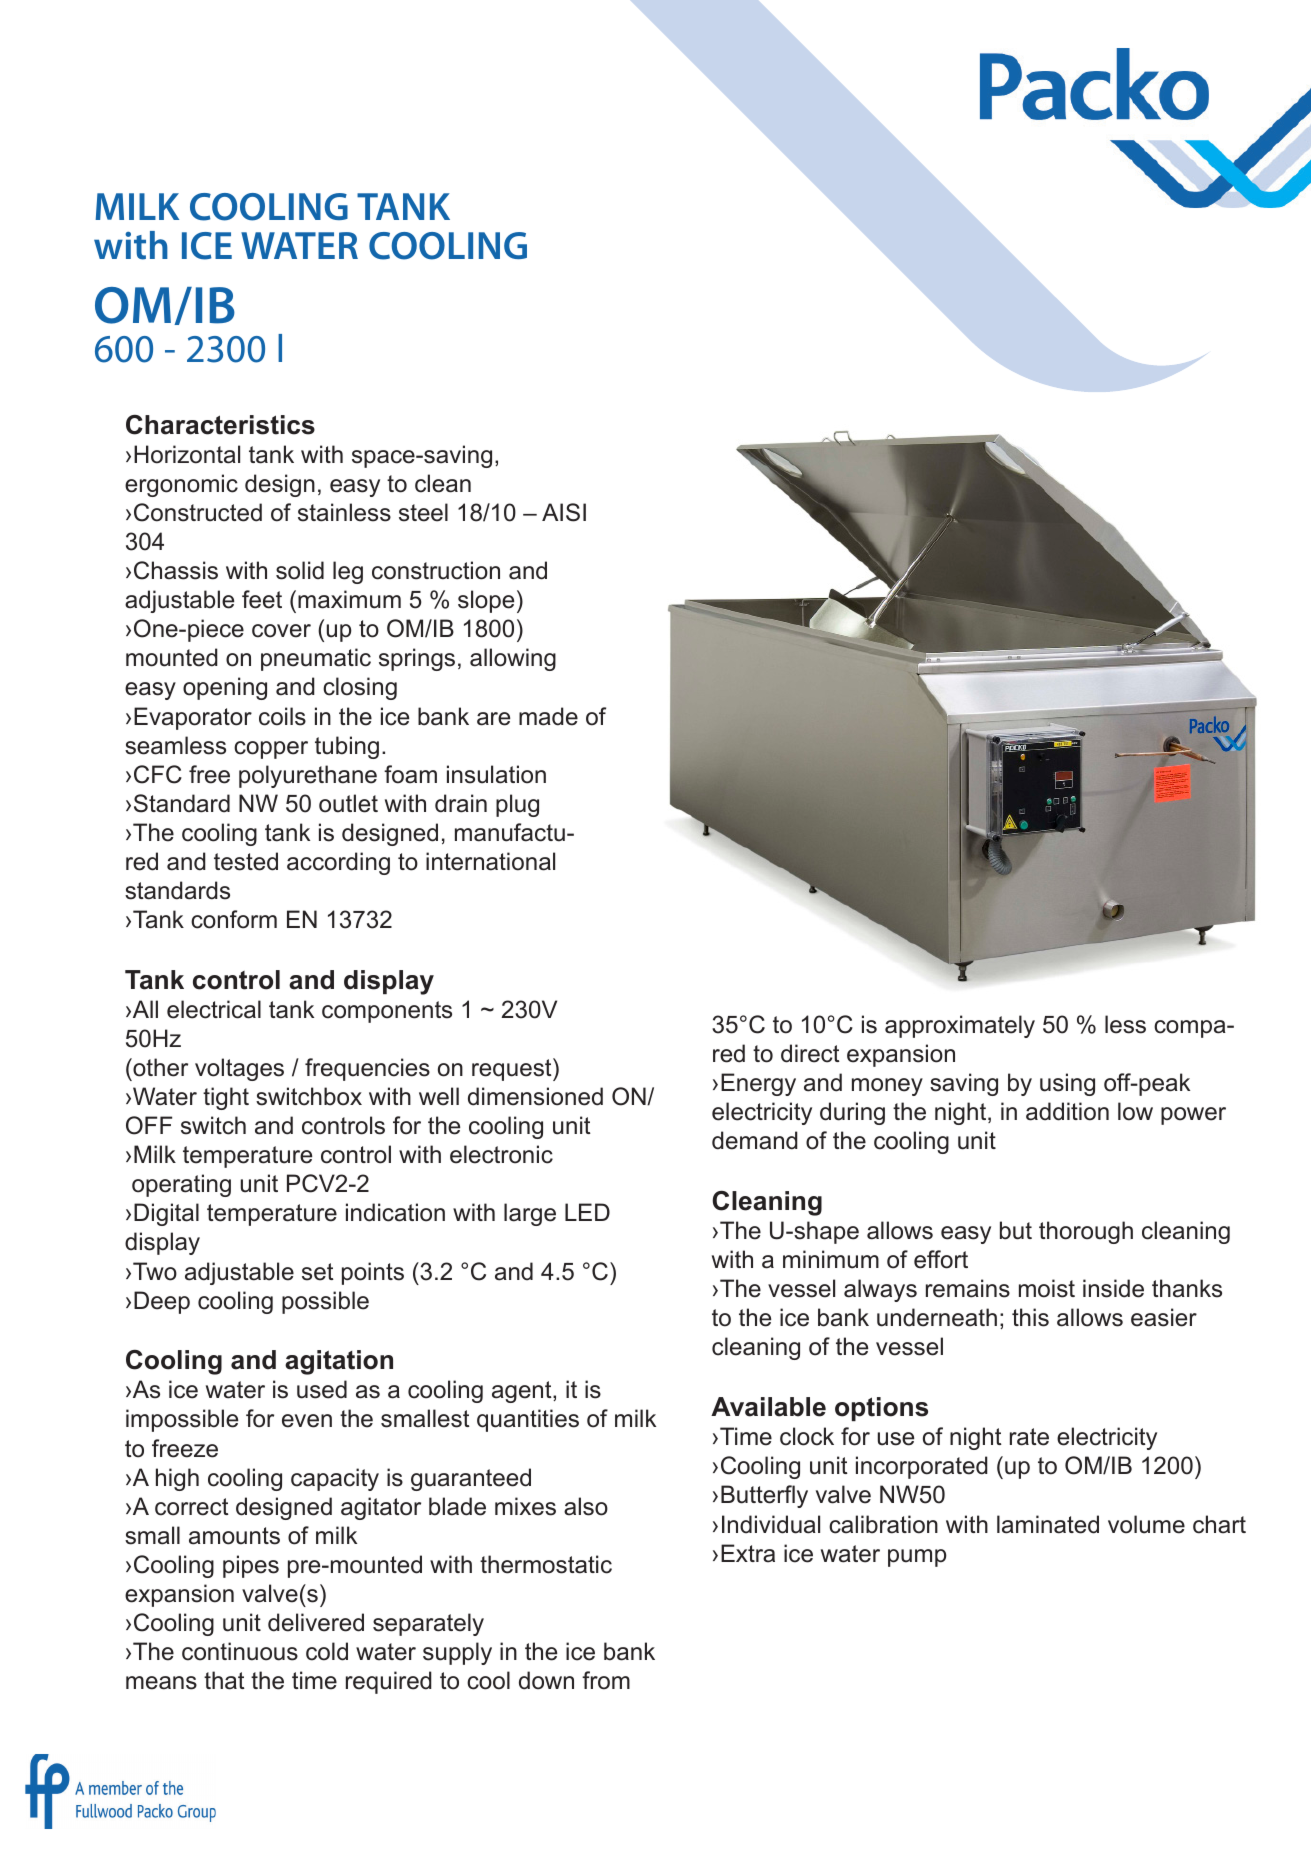 The height and width of the image is (1854, 1311). Describe the element at coordinates (423, 512) in the image. I see `steel` at that location.
